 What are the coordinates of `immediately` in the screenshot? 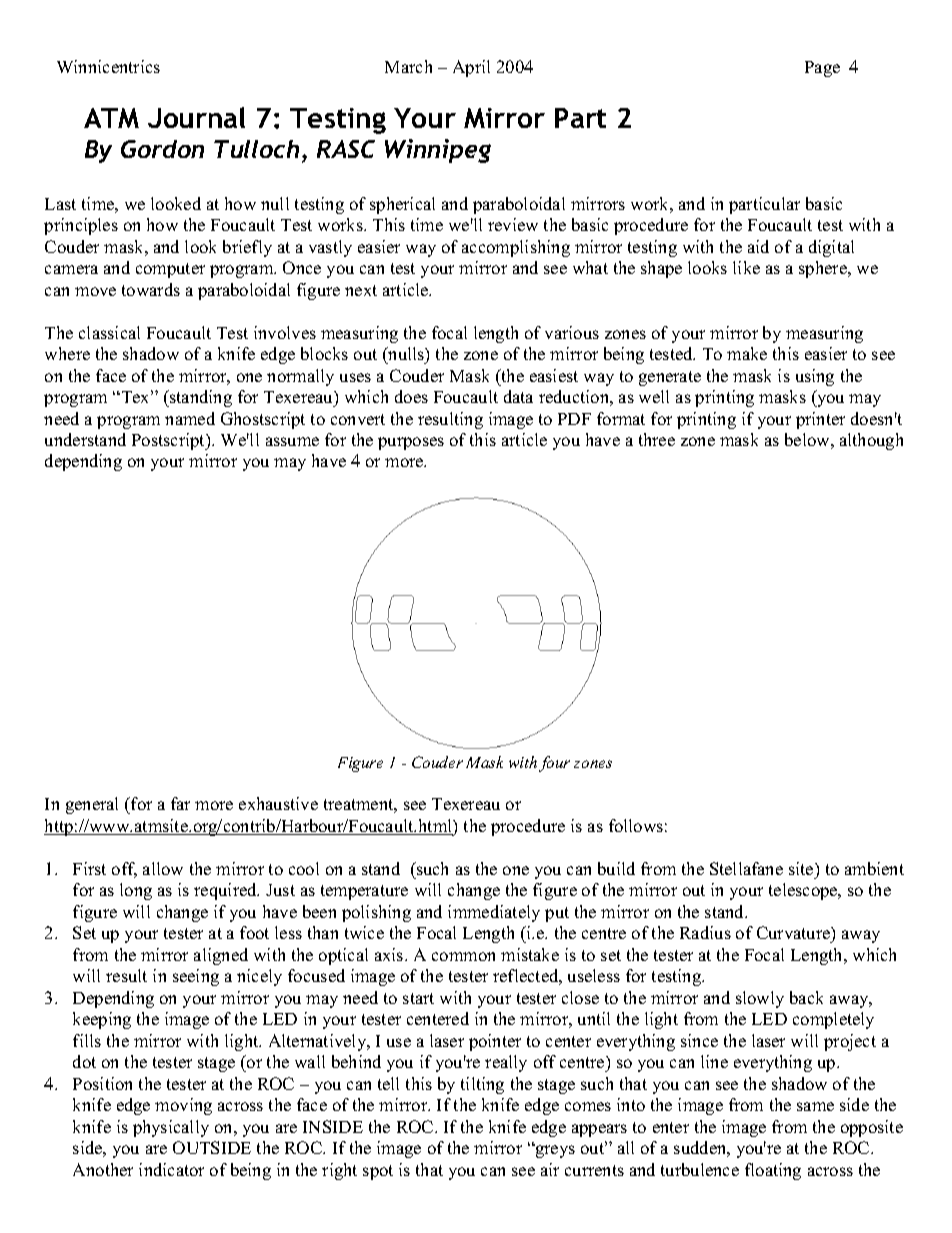 It's located at (494, 913).
